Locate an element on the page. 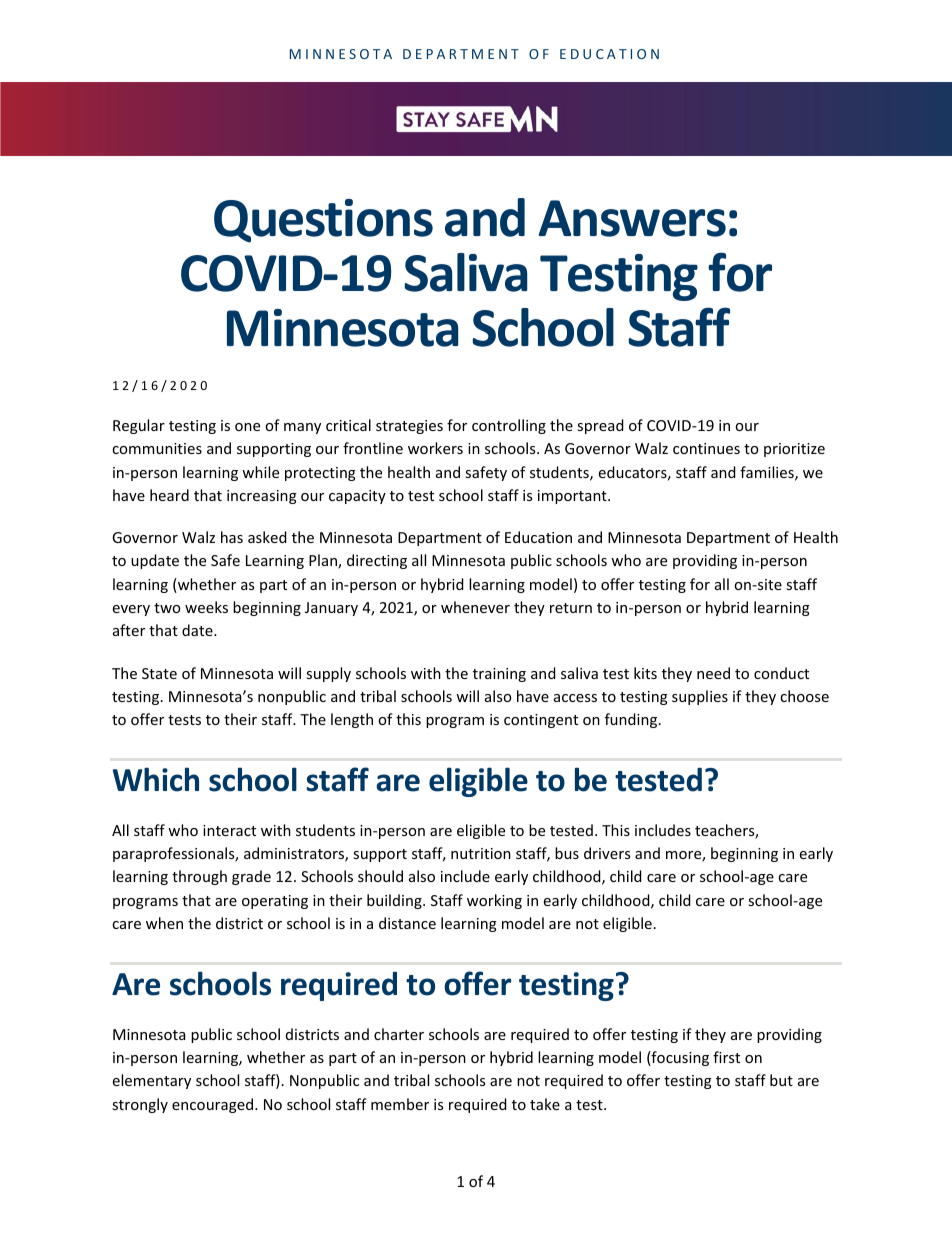 The image size is (952, 1233). drivers is located at coordinates (607, 853).
